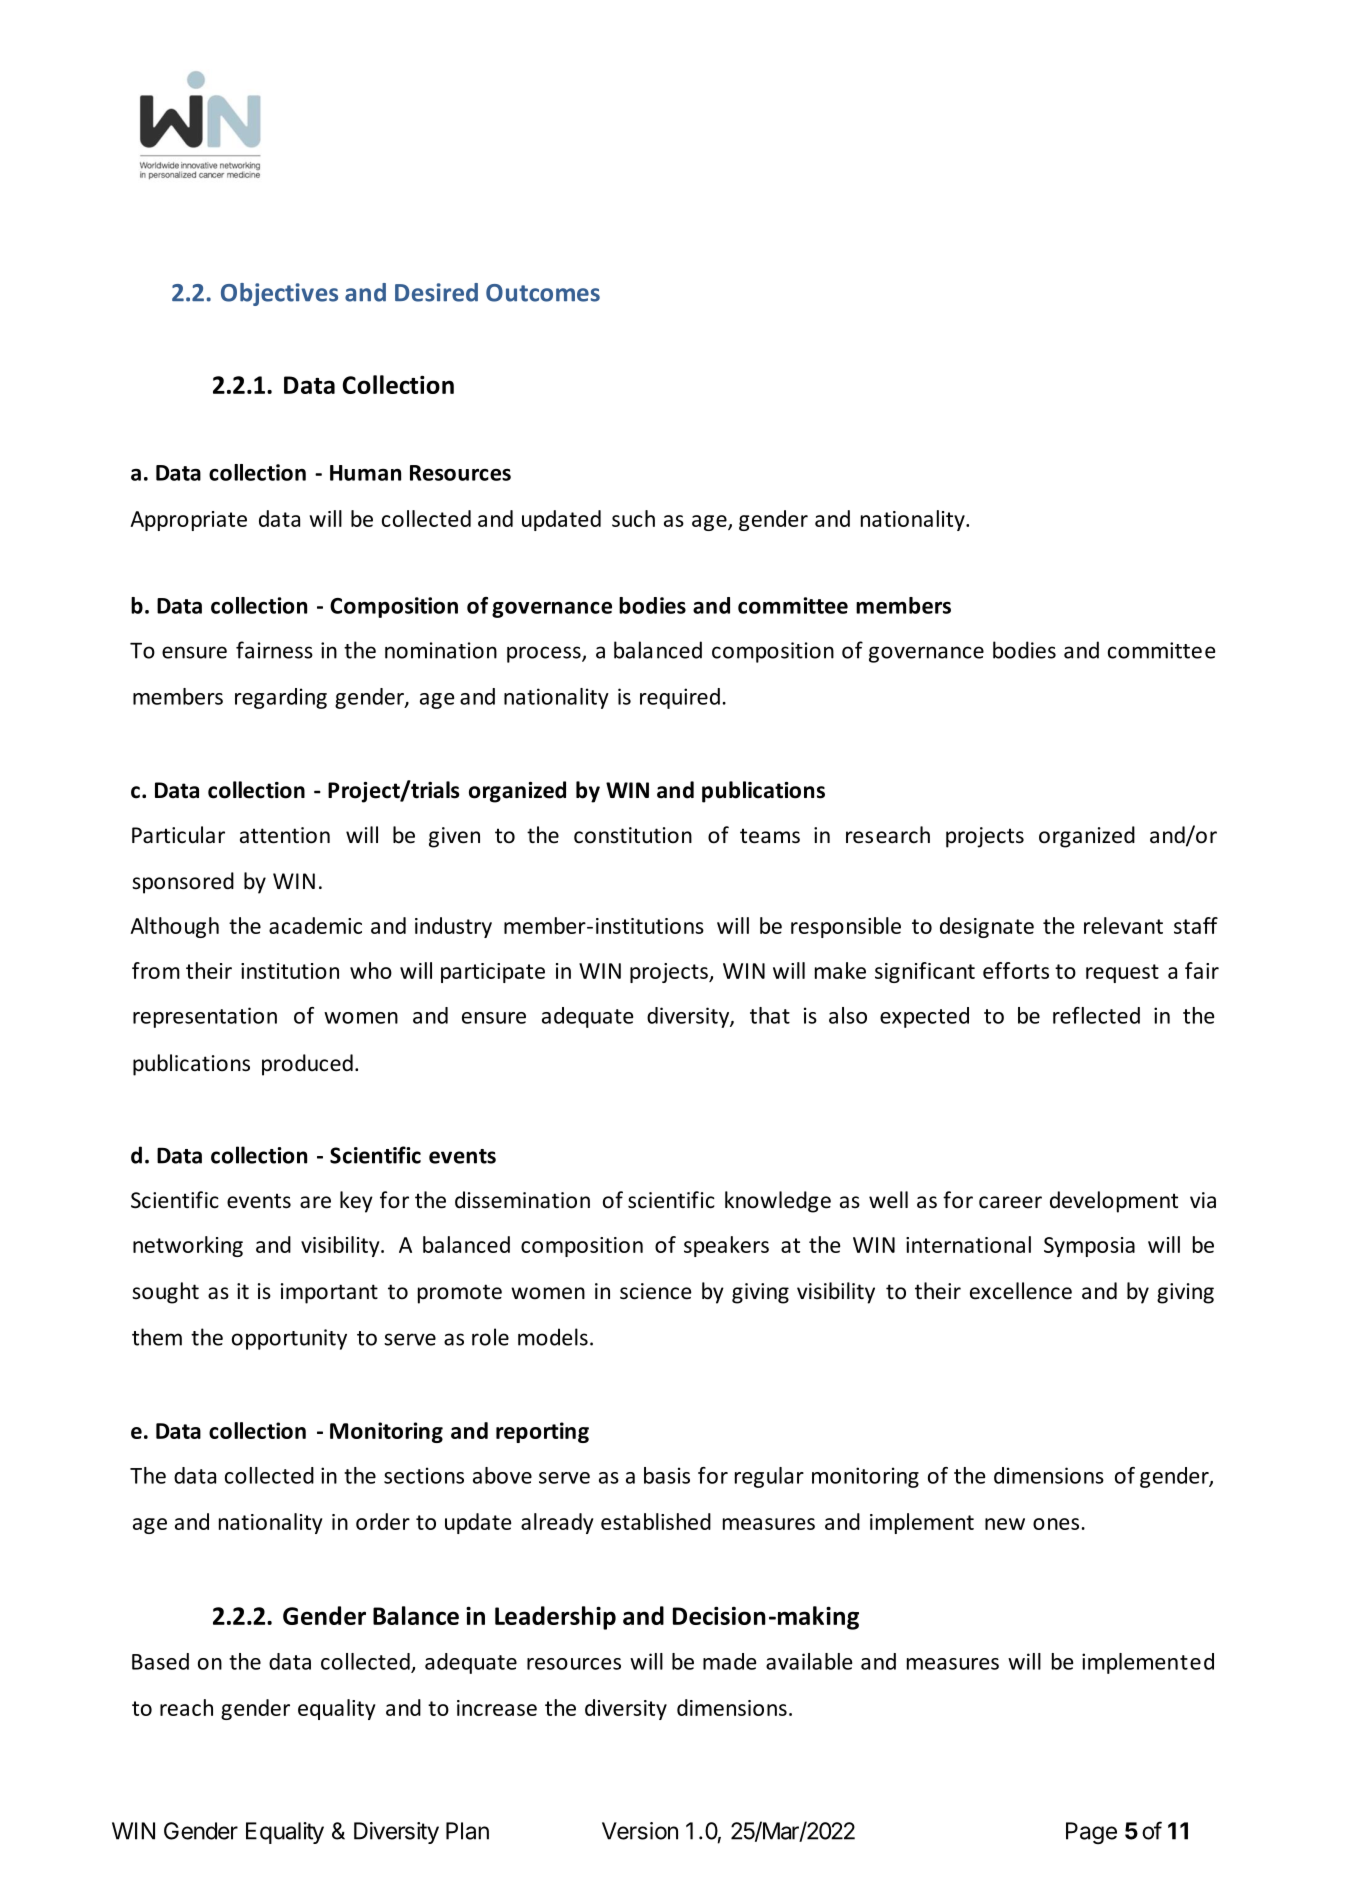  Describe the element at coordinates (770, 1015) in the screenshot. I see `that` at that location.
